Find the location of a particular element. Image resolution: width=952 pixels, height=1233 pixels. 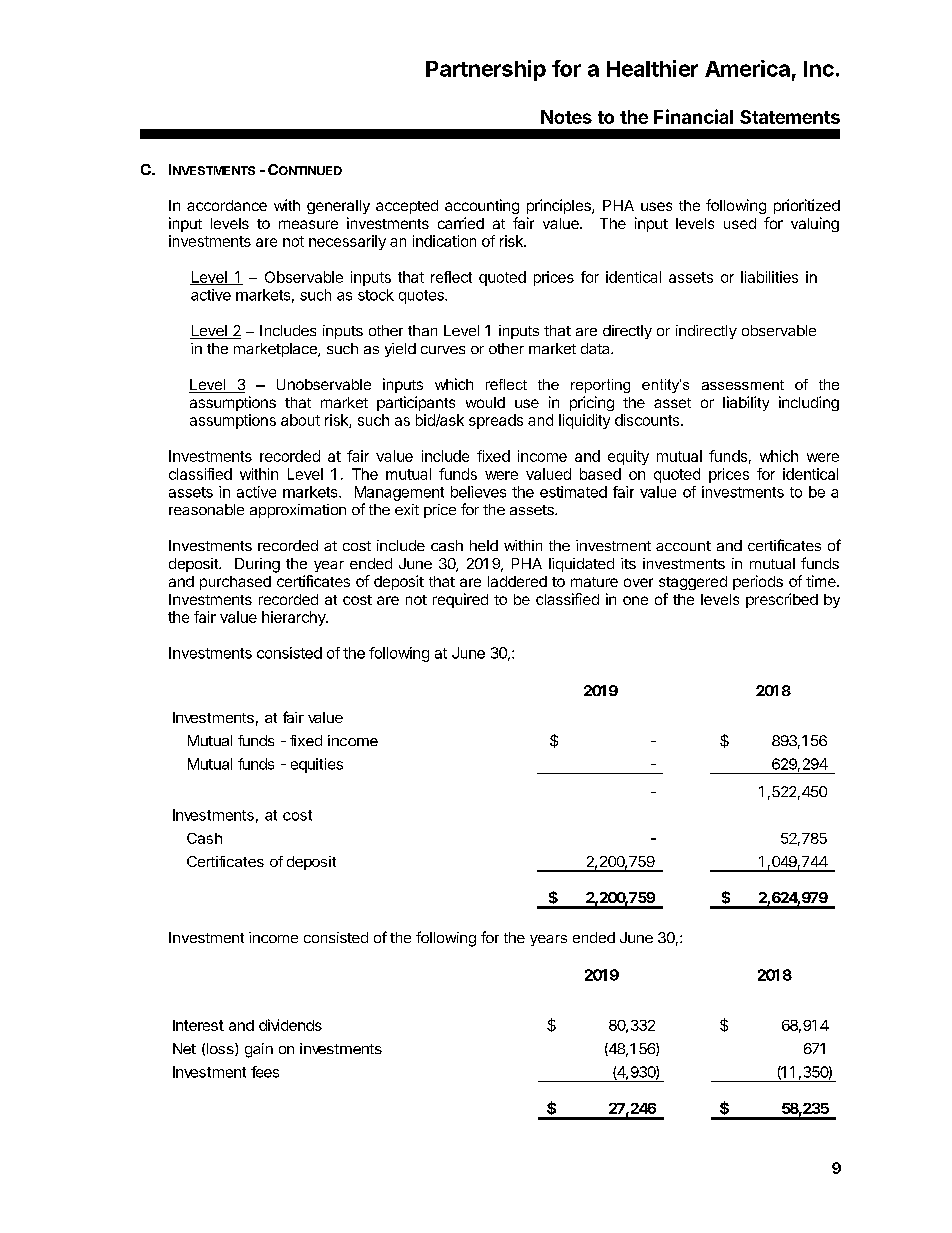

dividends is located at coordinates (290, 1025).
